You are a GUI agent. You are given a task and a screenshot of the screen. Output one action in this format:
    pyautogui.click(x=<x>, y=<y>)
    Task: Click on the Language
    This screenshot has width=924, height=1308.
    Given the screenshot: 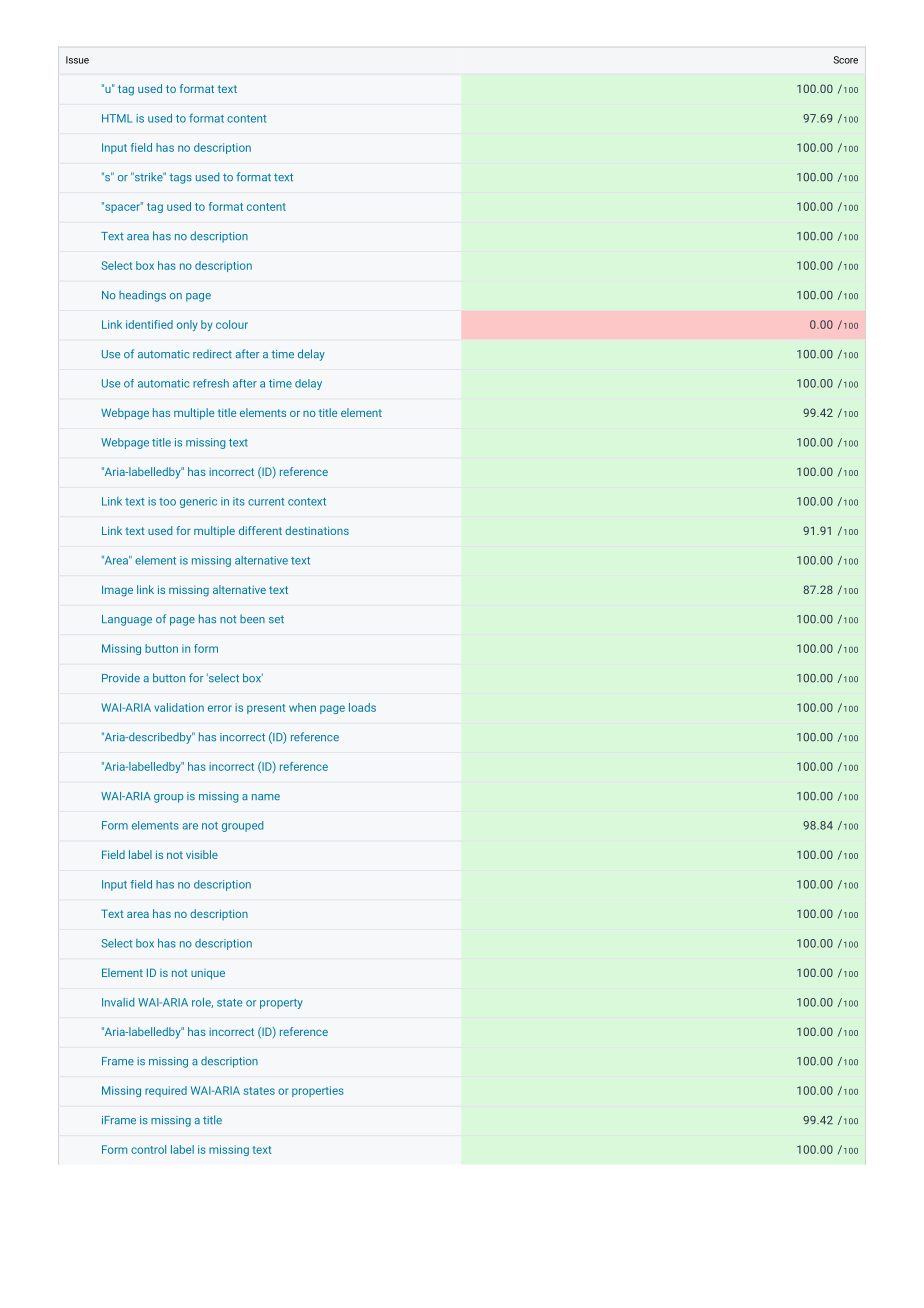 What is the action you would take?
    pyautogui.click(x=127, y=620)
